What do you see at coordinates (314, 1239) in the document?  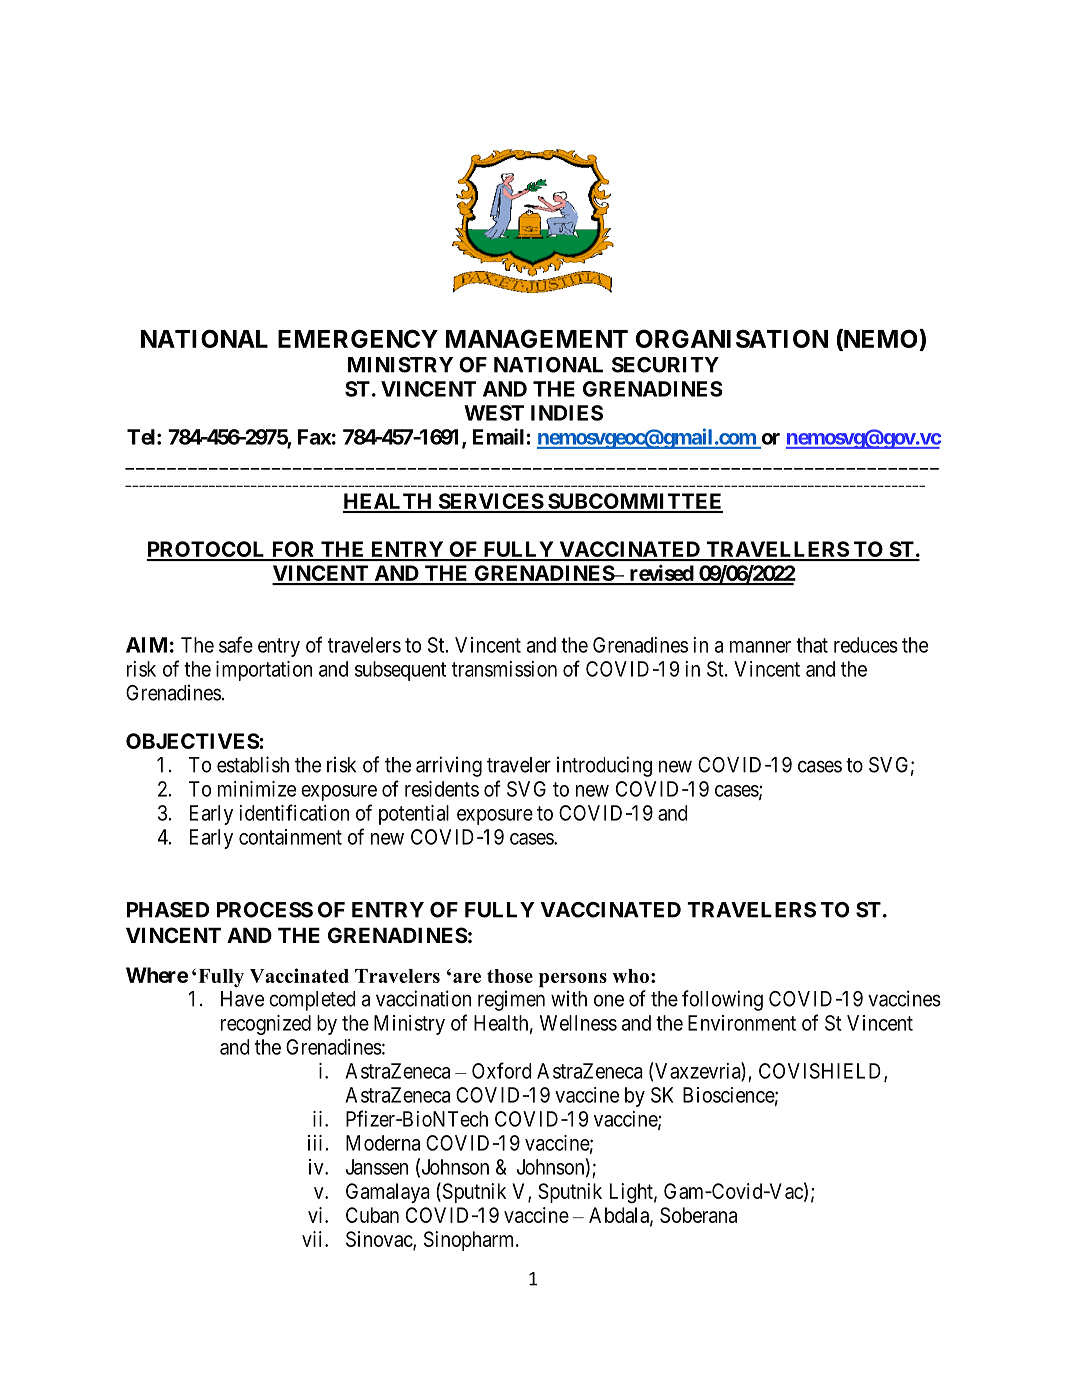 I see `vii` at bounding box center [314, 1239].
